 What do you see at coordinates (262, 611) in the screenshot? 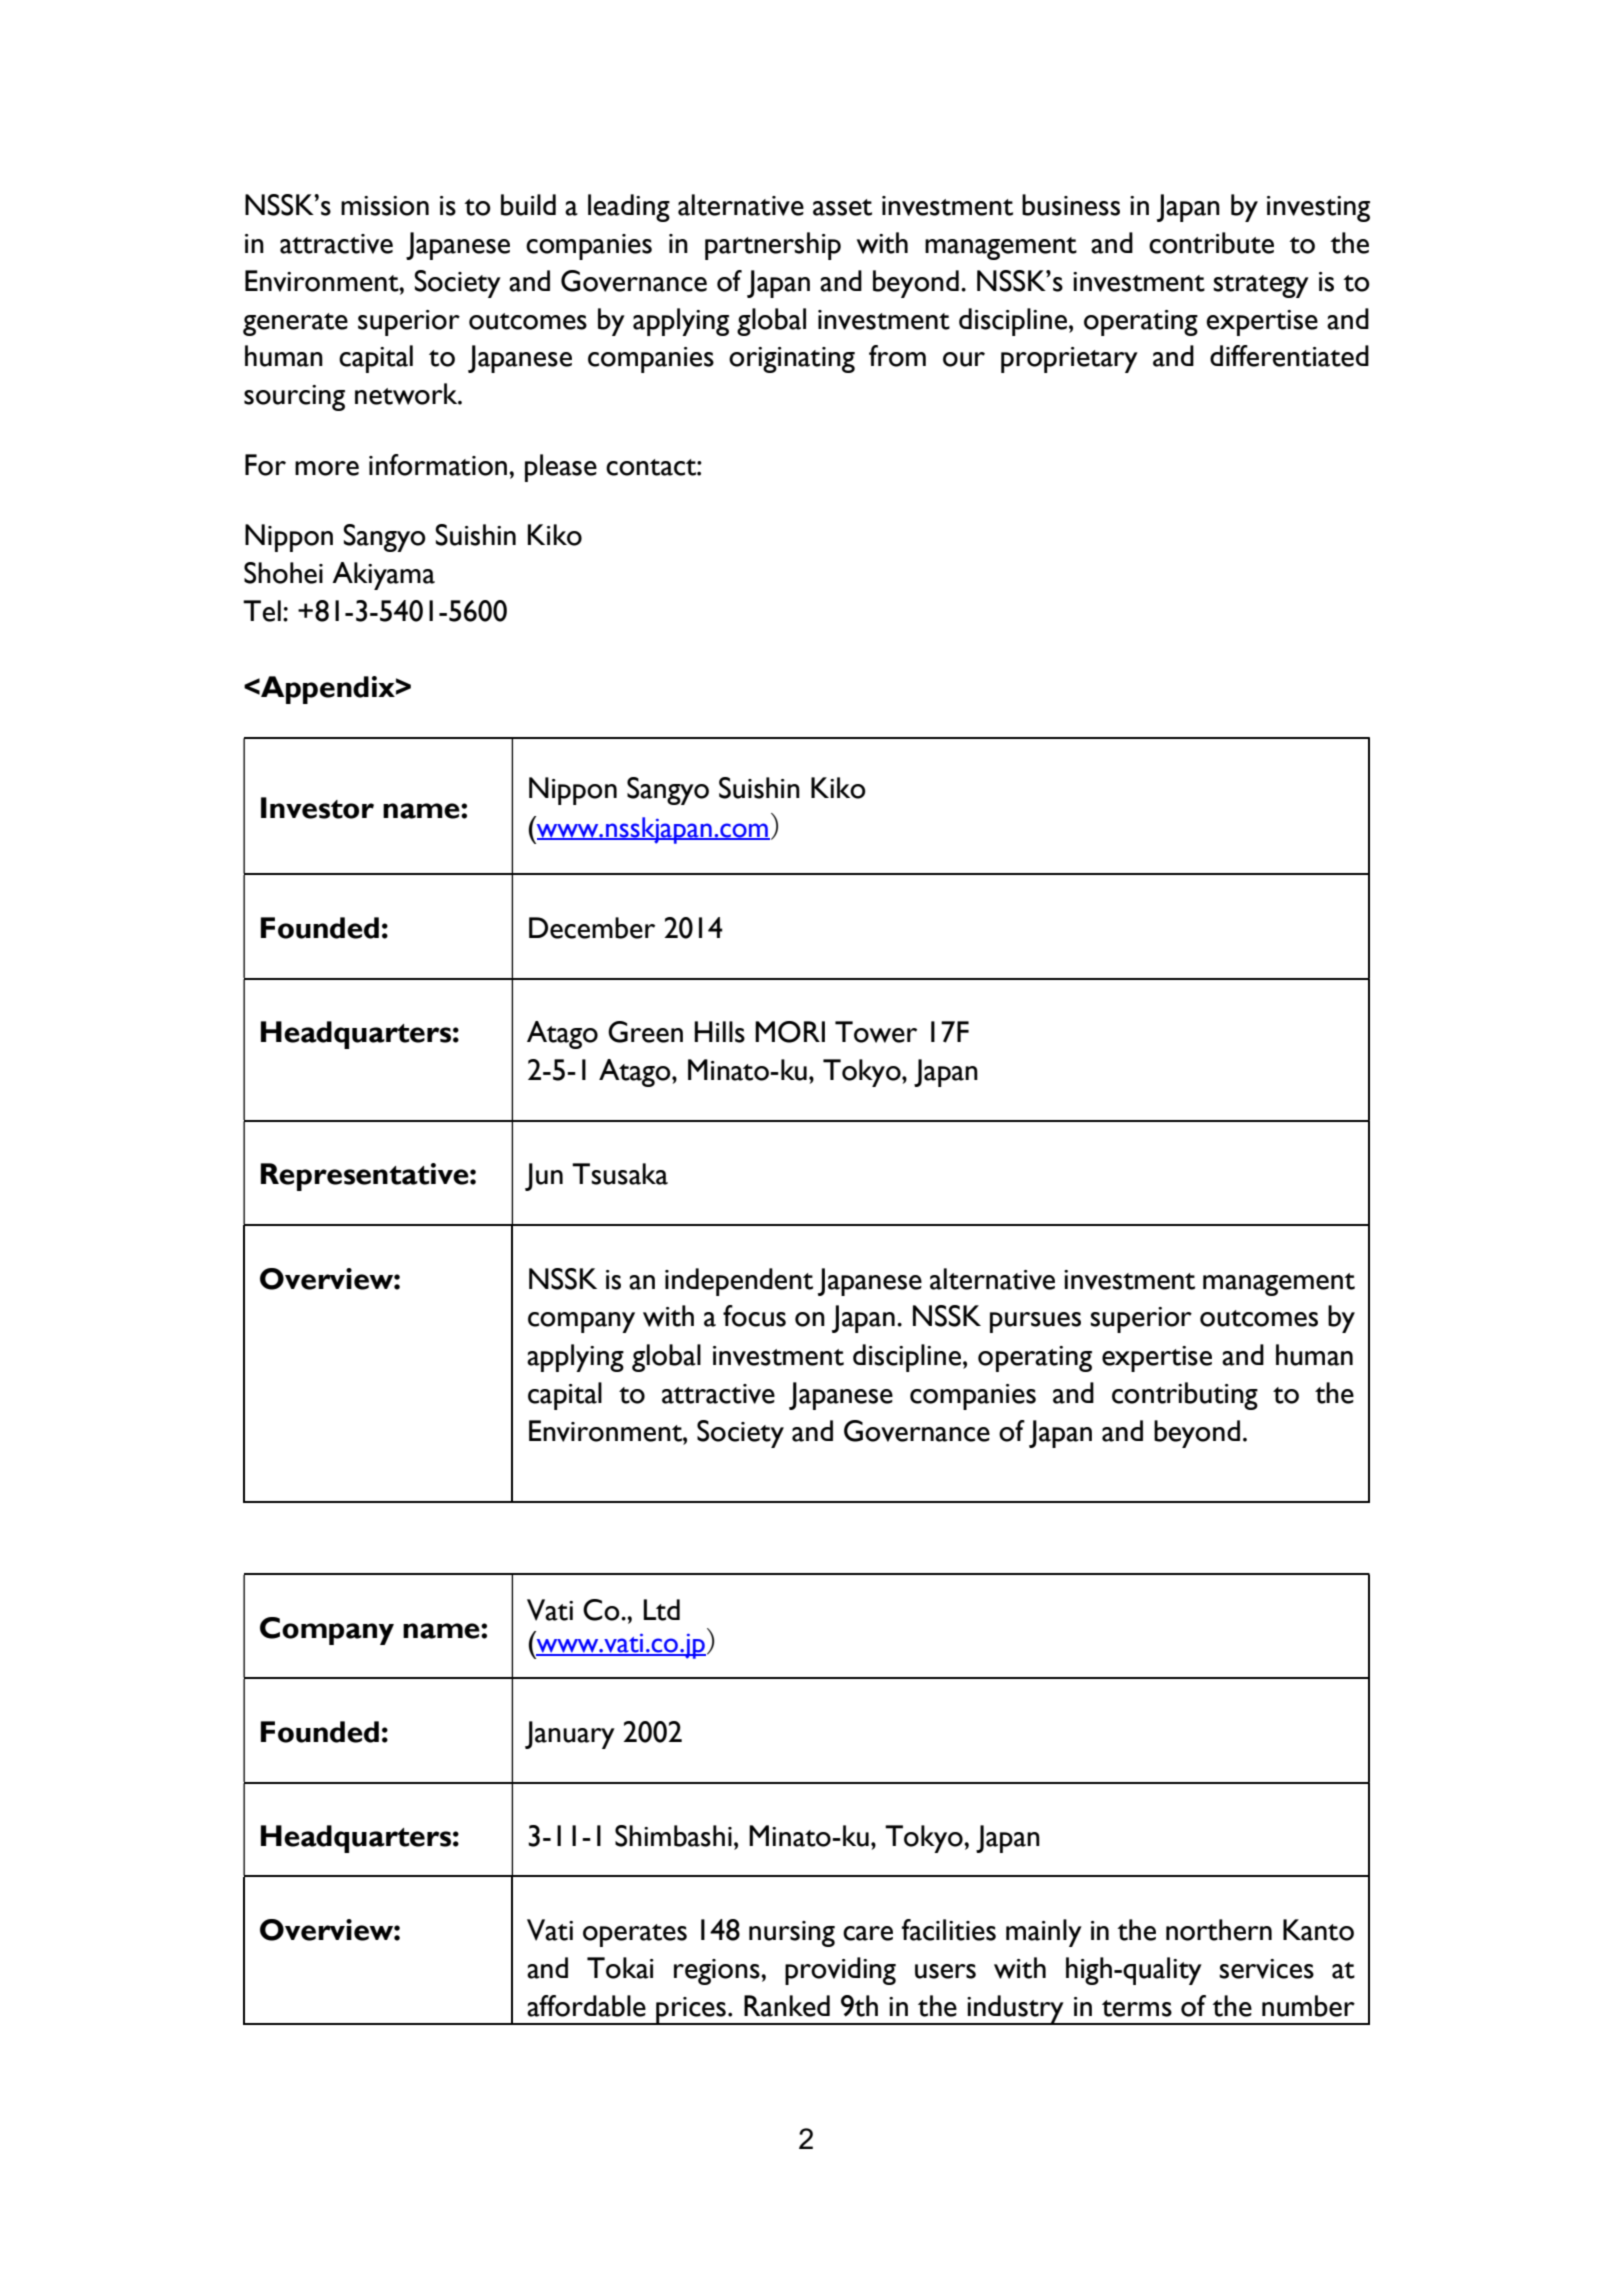
I see `Tel` at bounding box center [262, 611].
